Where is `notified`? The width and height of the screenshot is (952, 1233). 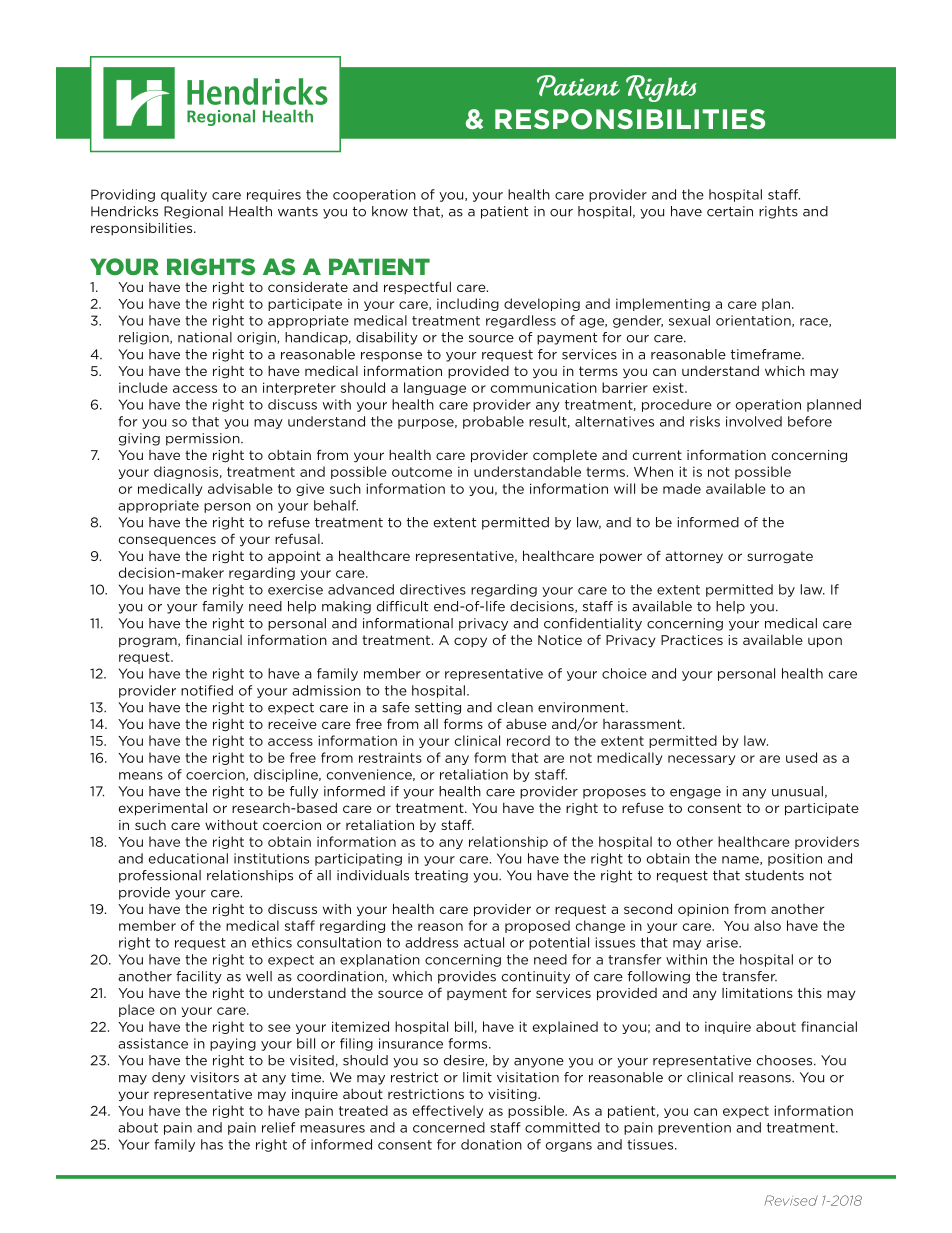
notified is located at coordinates (207, 690).
